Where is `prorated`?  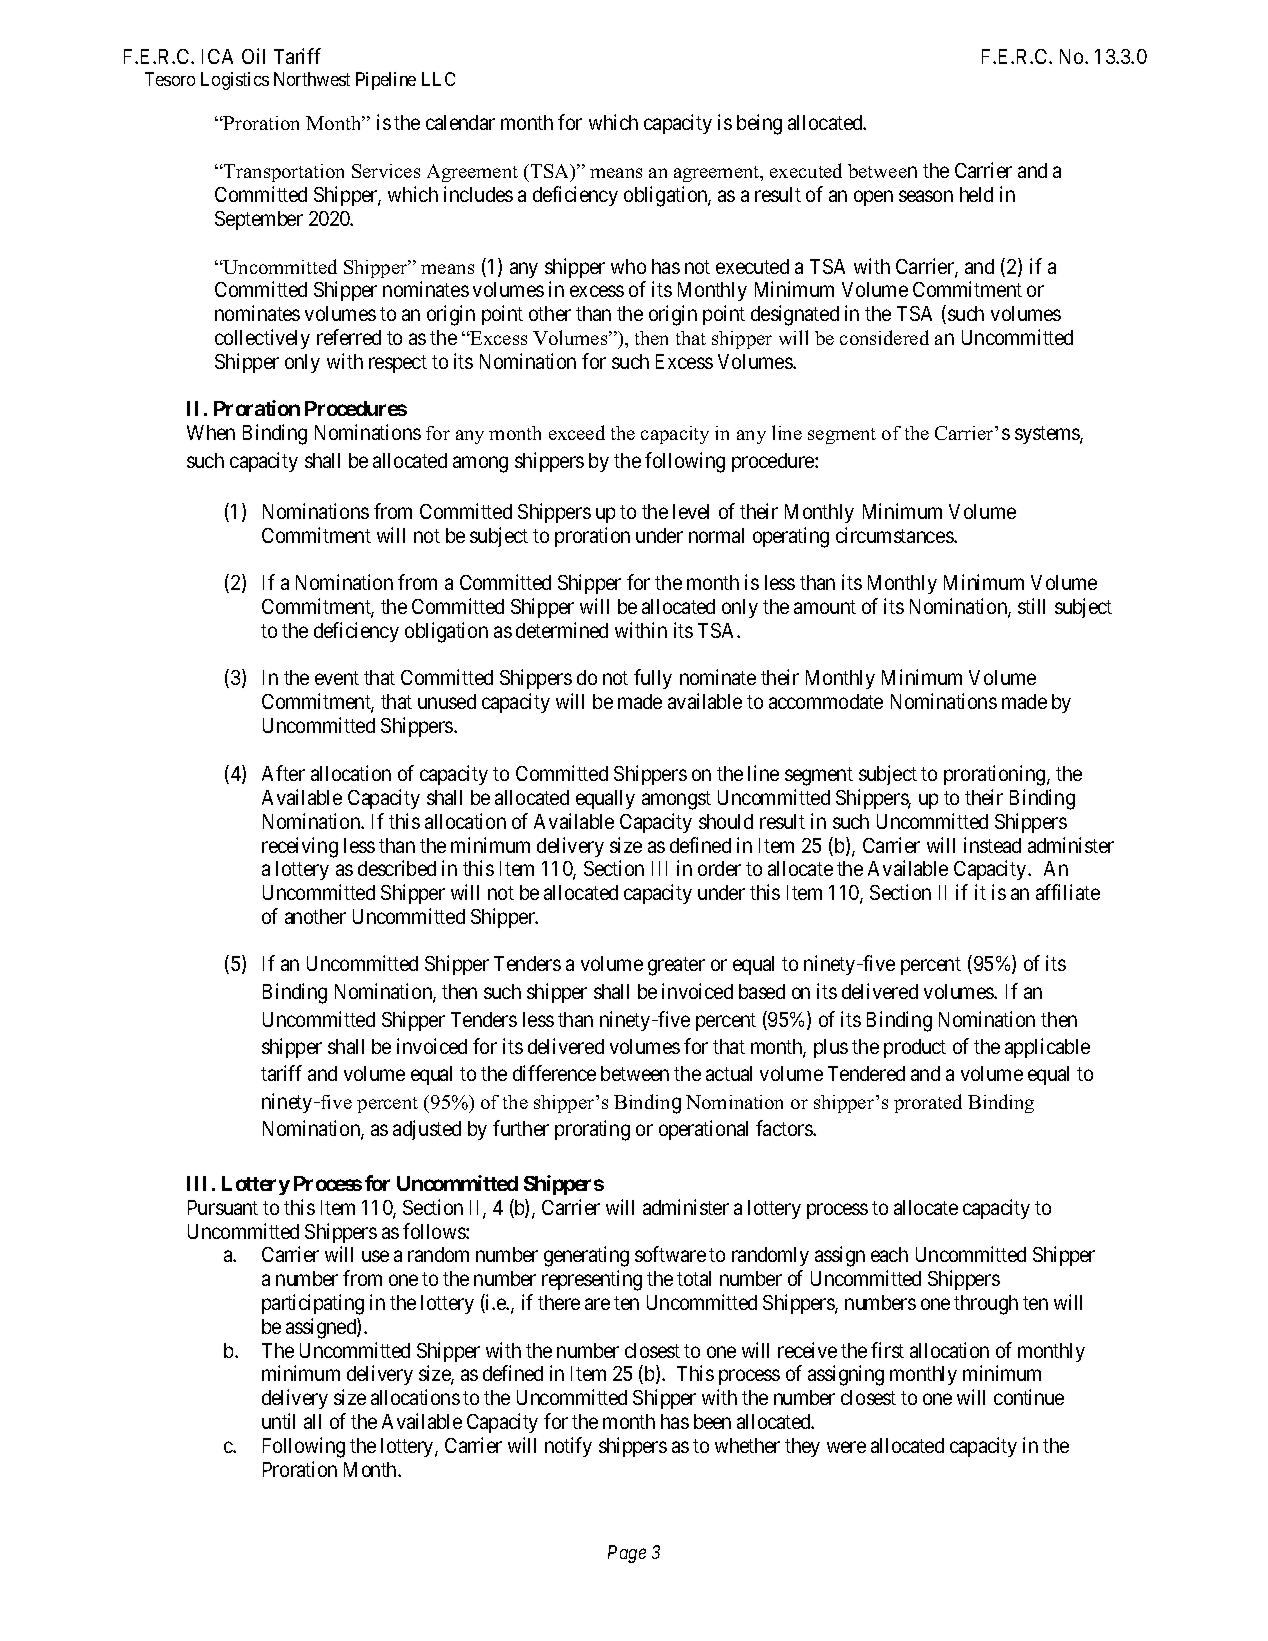 prorated is located at coordinates (928, 1103).
